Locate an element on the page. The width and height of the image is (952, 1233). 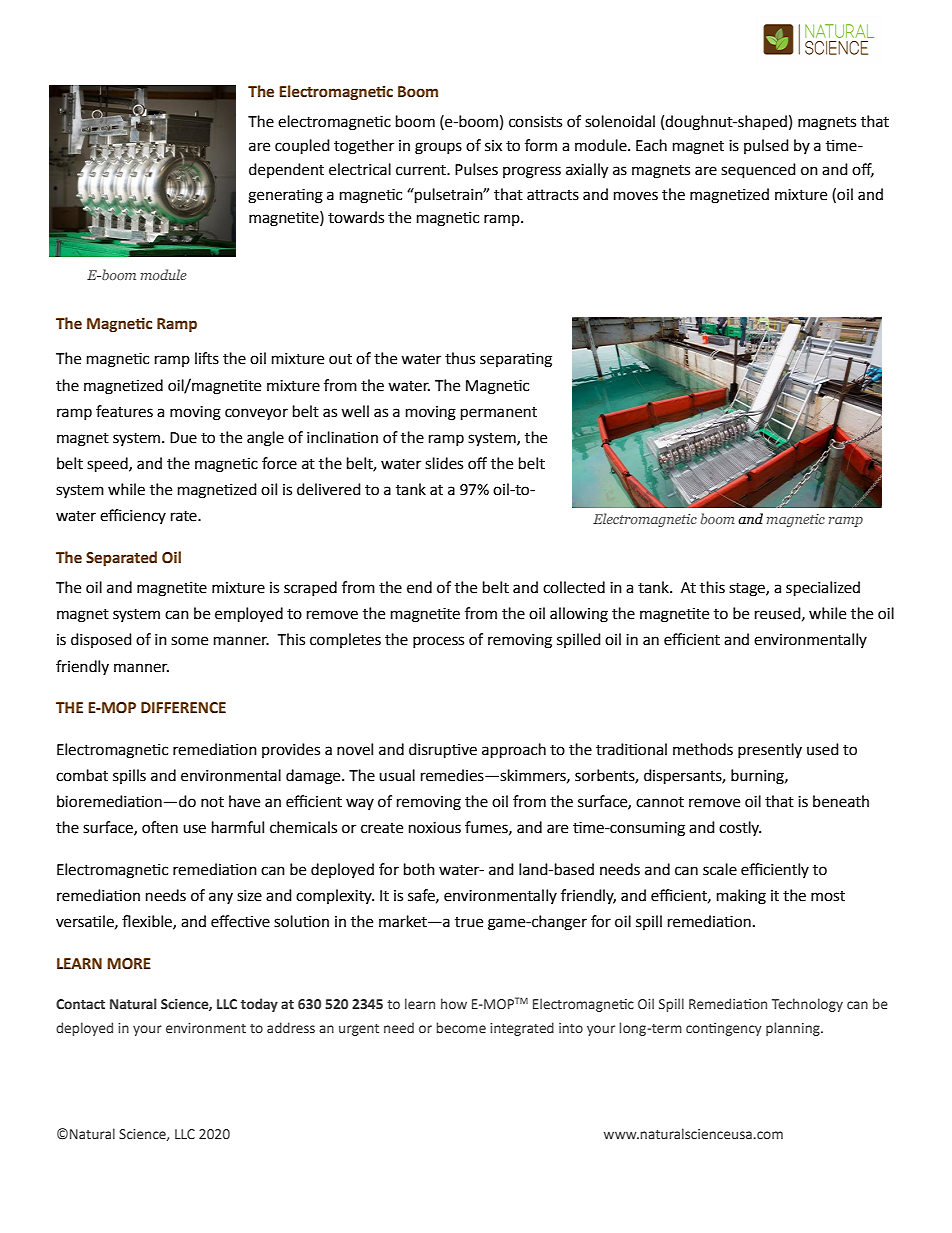
groups is located at coordinates (438, 148).
